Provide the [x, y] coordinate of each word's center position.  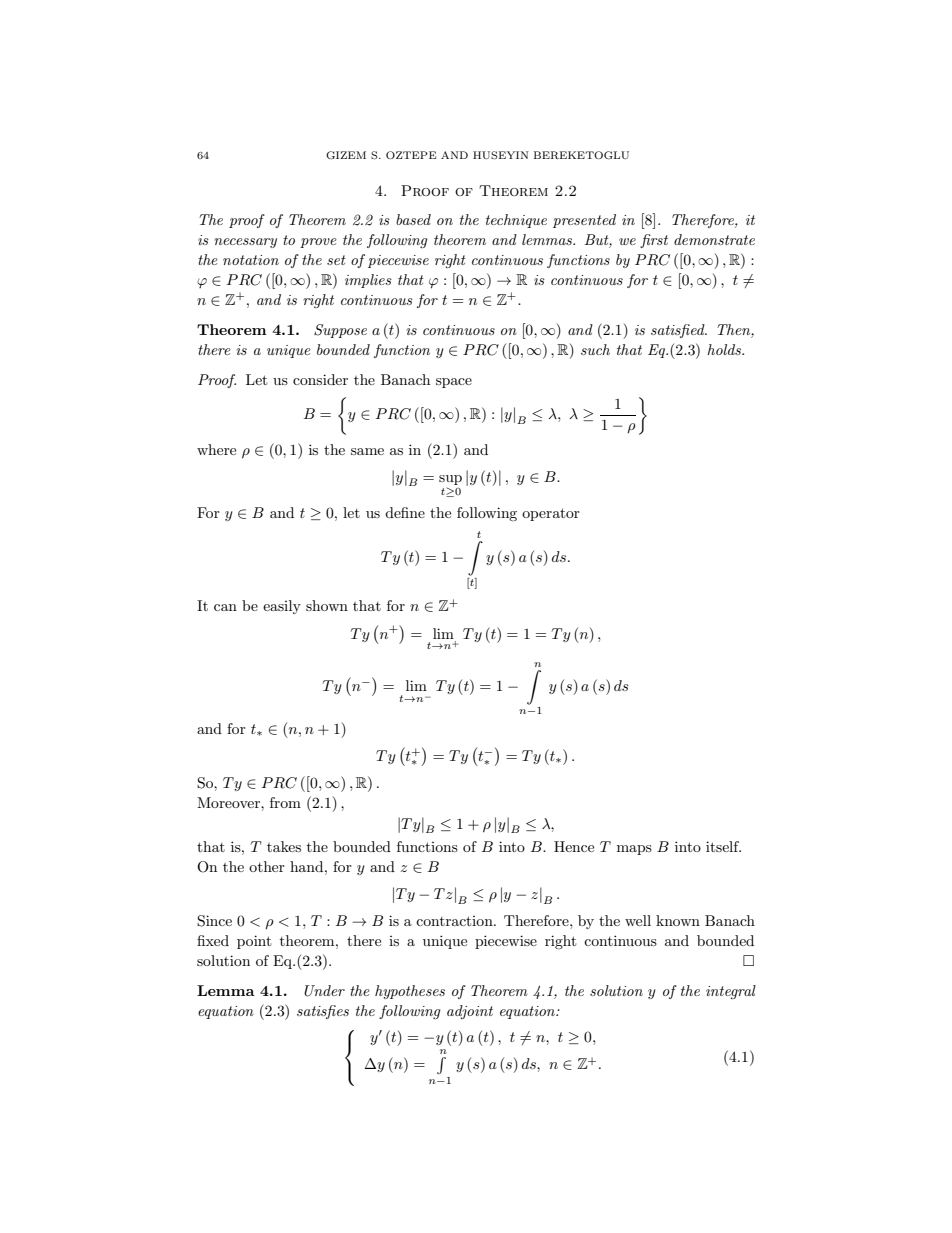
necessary [245, 243]
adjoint [470, 1012]
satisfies [323, 1012]
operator [551, 514]
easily [282, 607]
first [654, 241]
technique [516, 221]
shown [327, 605]
